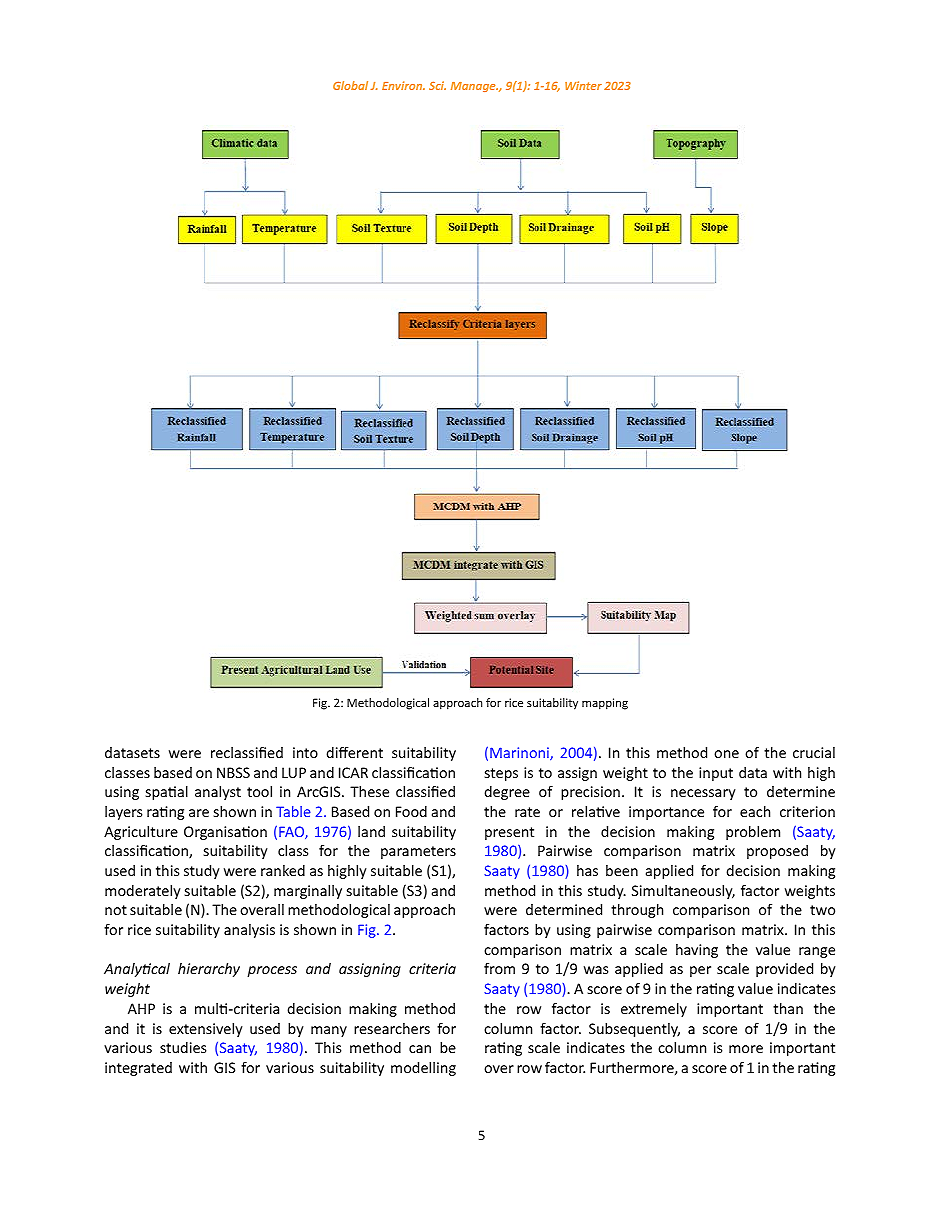  What do you see at coordinates (206, 1030) in the document?
I see `extensively` at bounding box center [206, 1030].
